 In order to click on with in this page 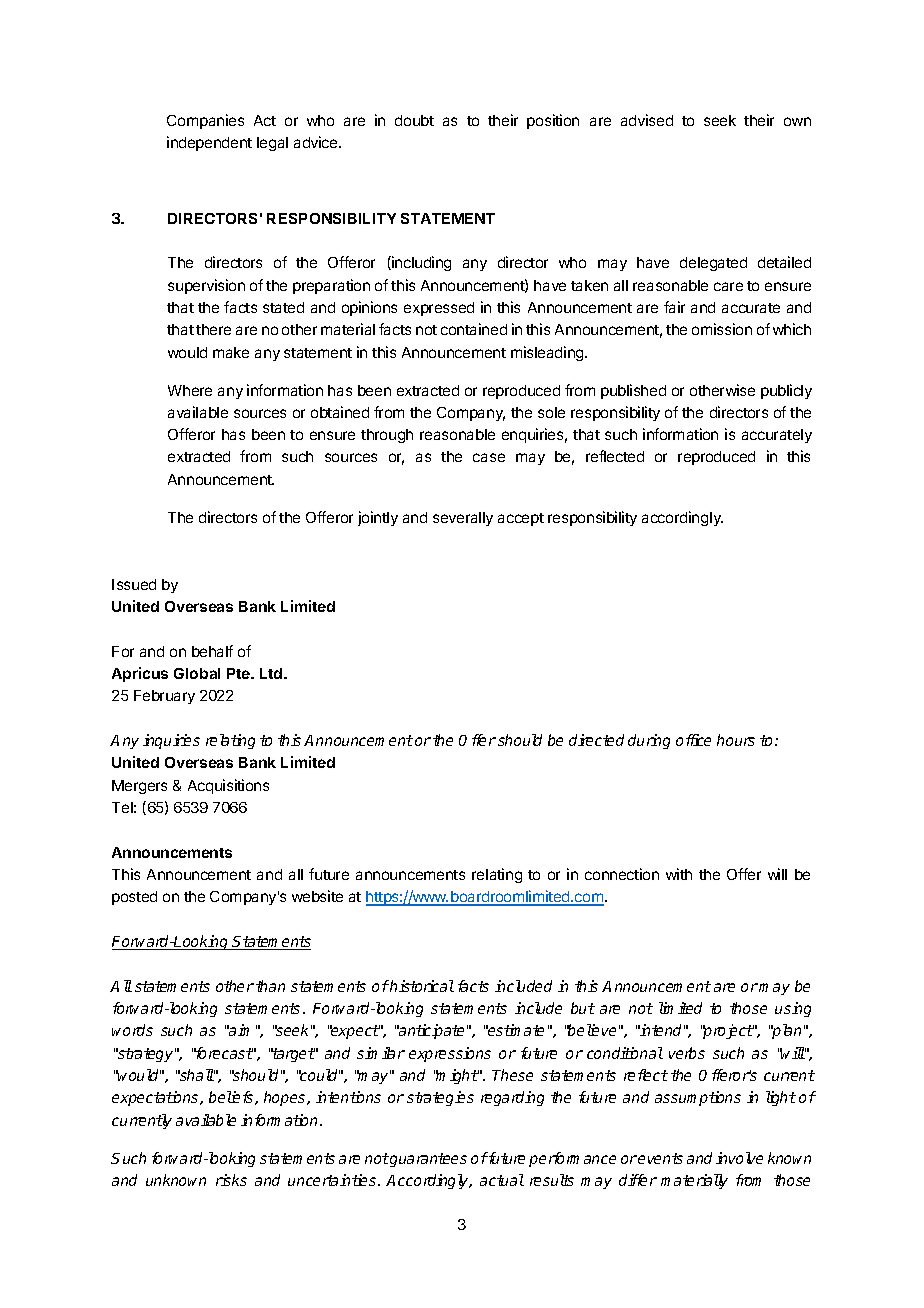, I will do `click(679, 874)`.
